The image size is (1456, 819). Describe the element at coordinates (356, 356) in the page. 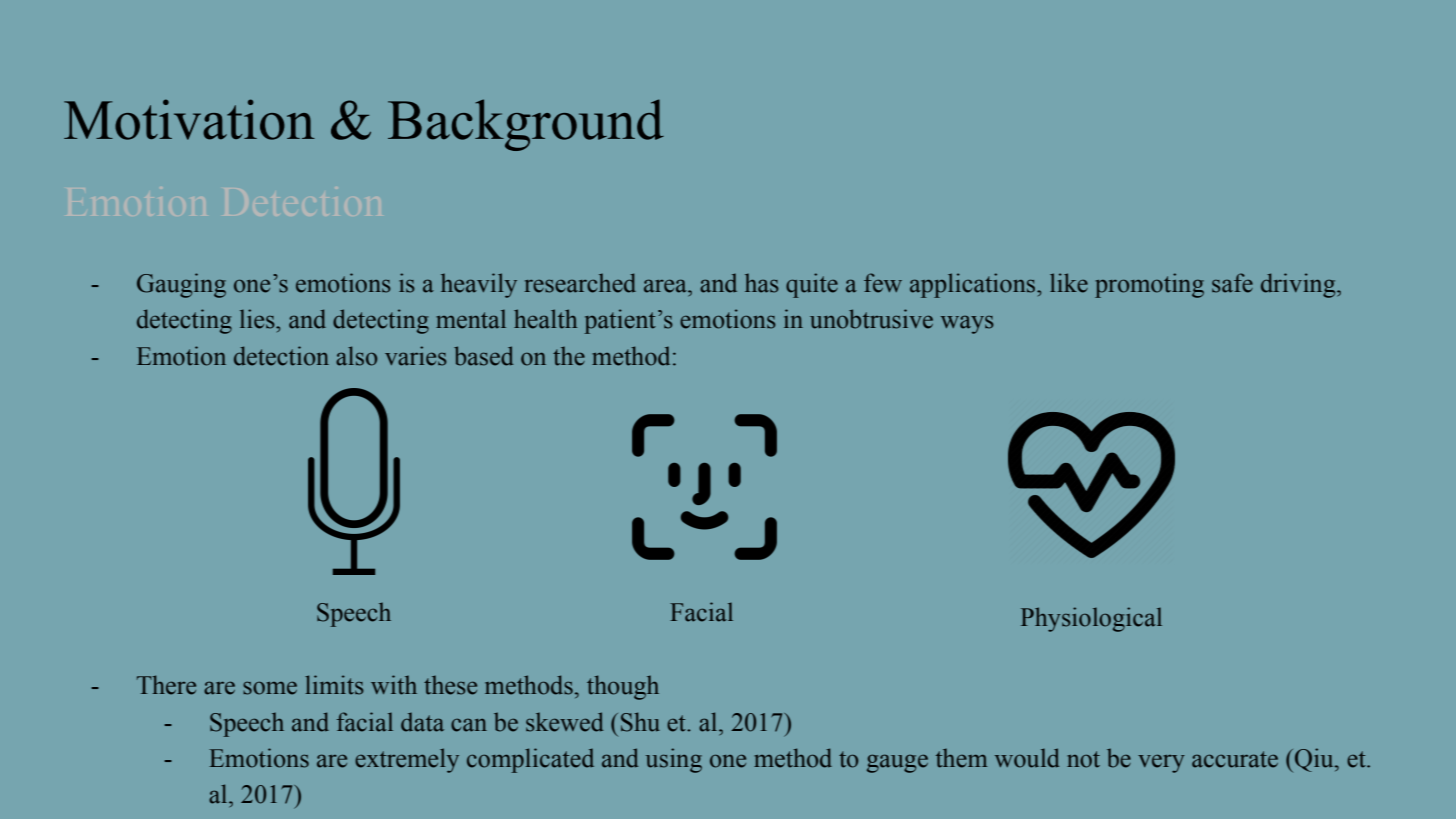

I see `also` at that location.
